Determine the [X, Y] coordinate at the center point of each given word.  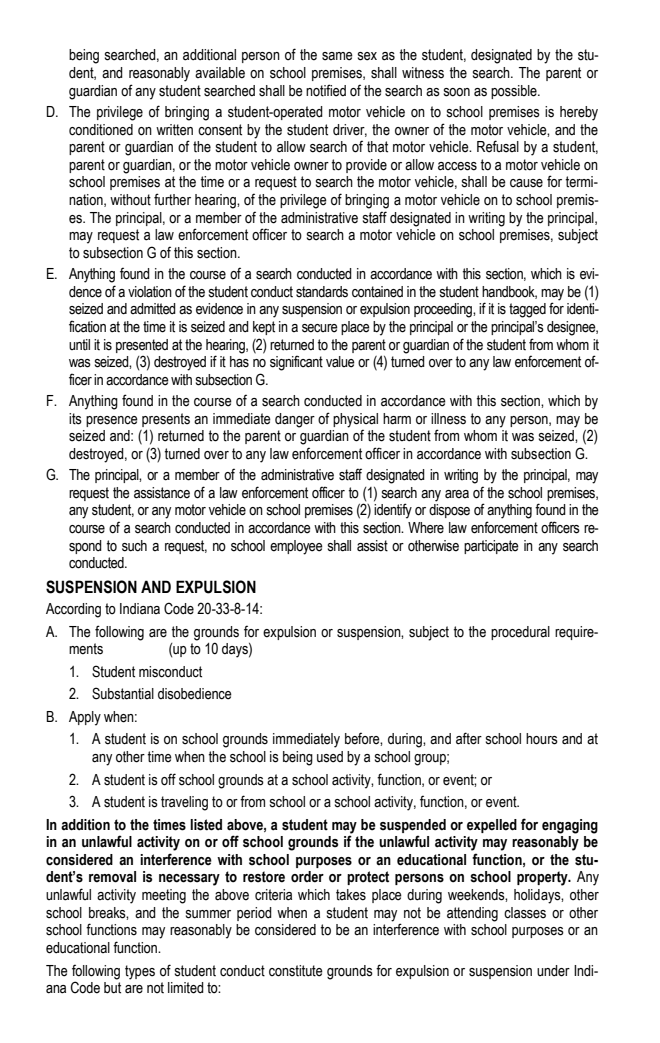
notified [326, 90]
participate [491, 547]
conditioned [101, 130]
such [134, 546]
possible [515, 92]
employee [296, 547]
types [140, 972]
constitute [296, 971]
